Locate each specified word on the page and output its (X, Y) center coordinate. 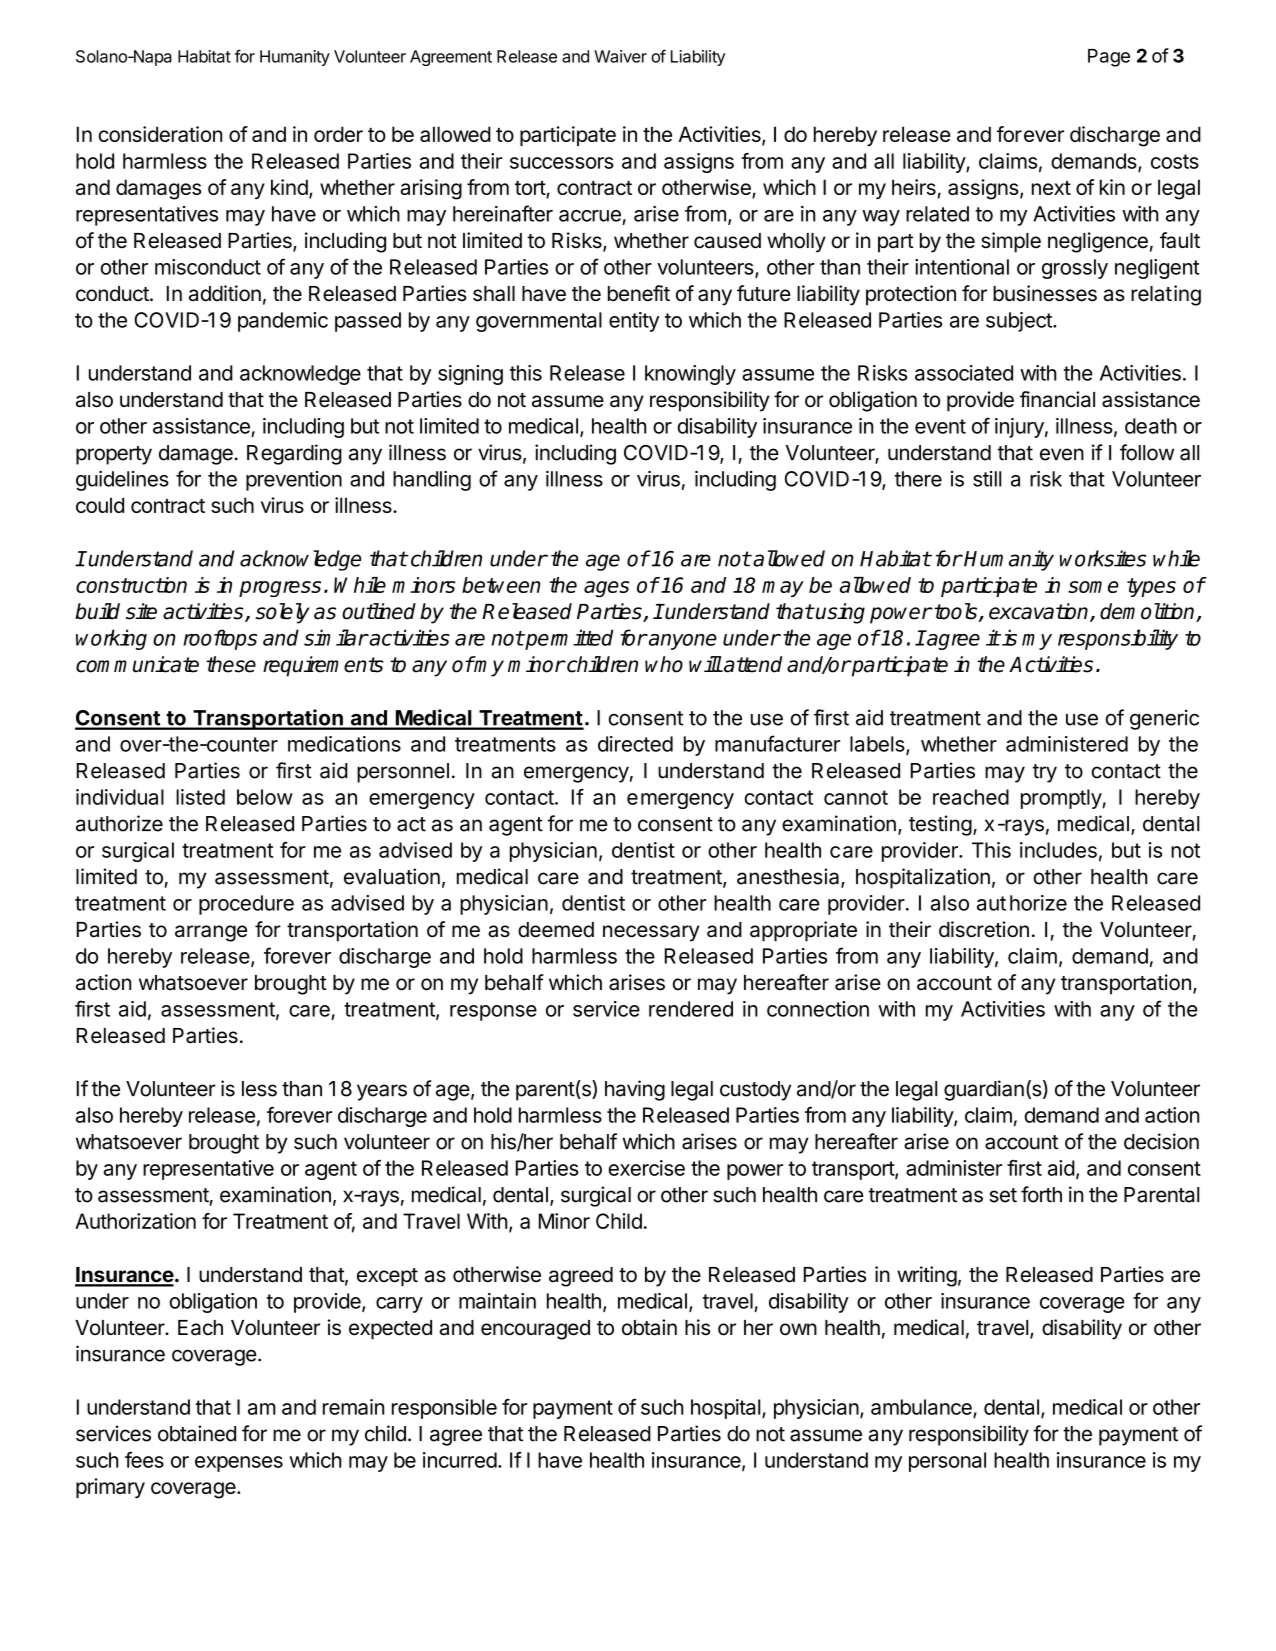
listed (200, 797)
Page (1109, 58)
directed (635, 744)
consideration (160, 134)
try (1045, 773)
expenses (239, 1464)
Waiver (620, 56)
